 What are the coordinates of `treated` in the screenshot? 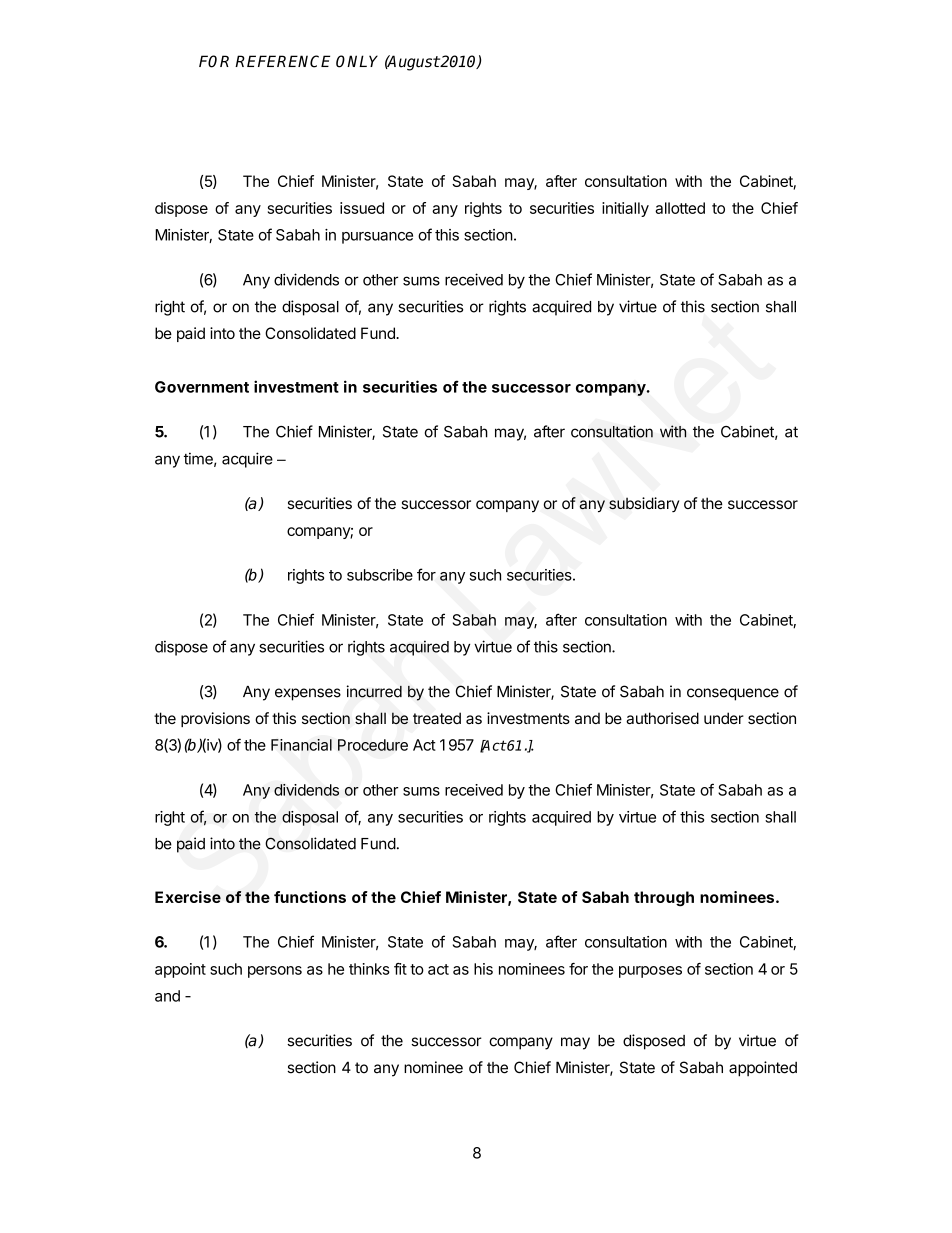 It's located at (437, 718).
